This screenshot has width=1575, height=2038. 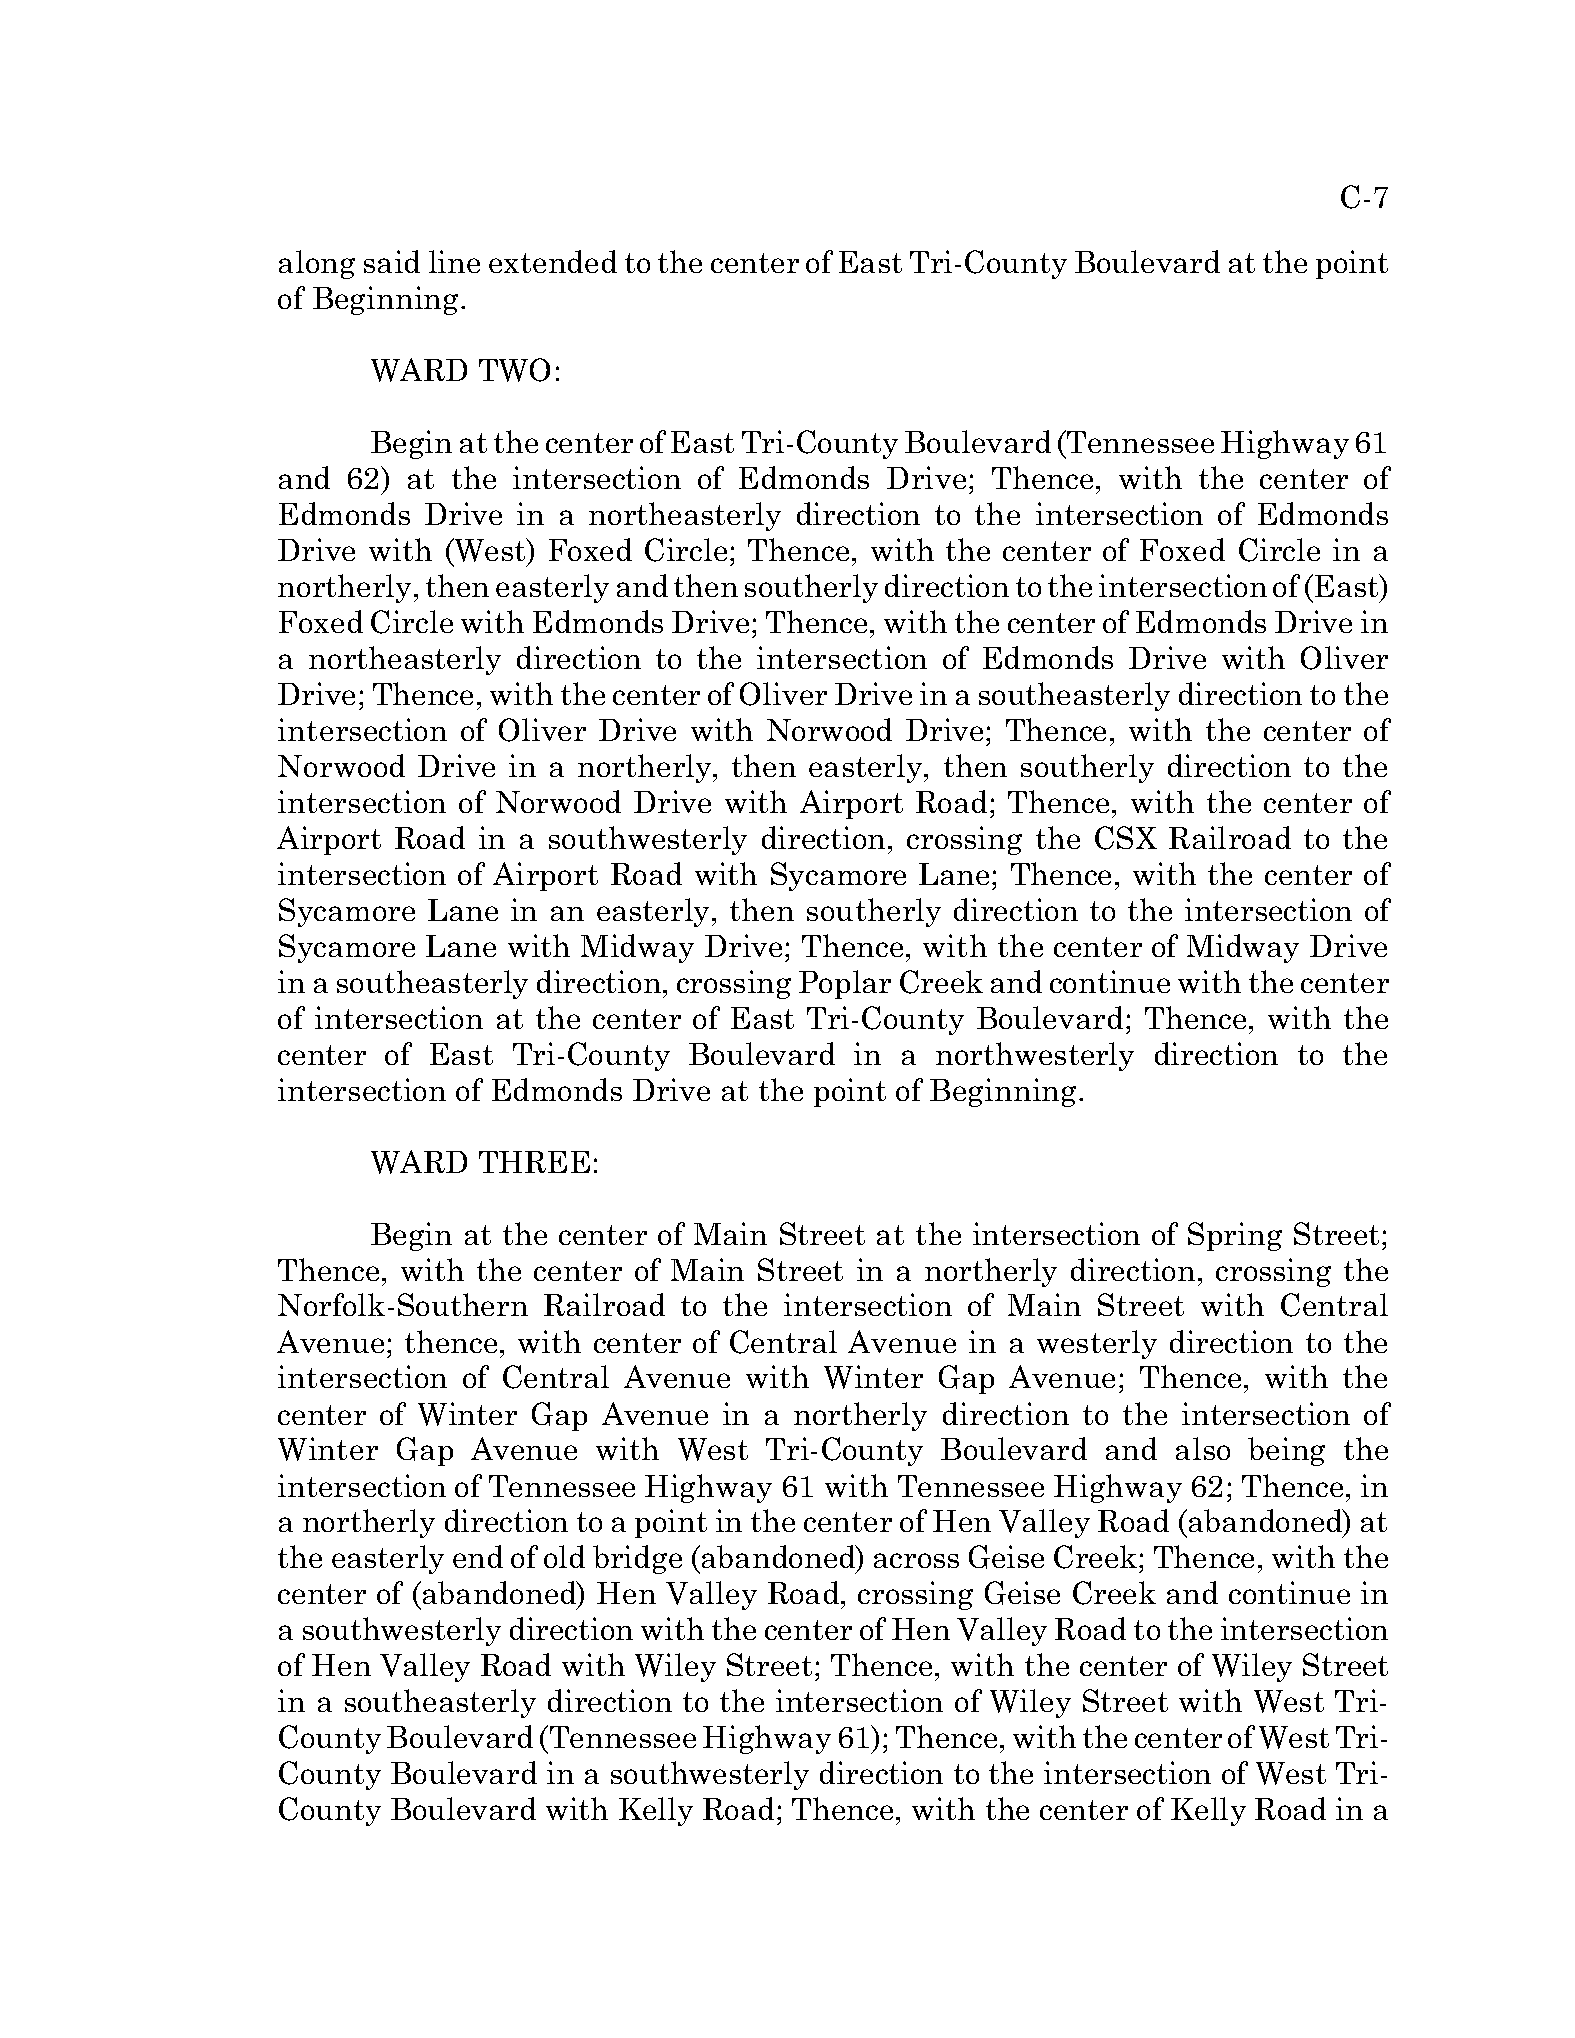 What do you see at coordinates (454, 261) in the screenshot?
I see `line` at bounding box center [454, 261].
